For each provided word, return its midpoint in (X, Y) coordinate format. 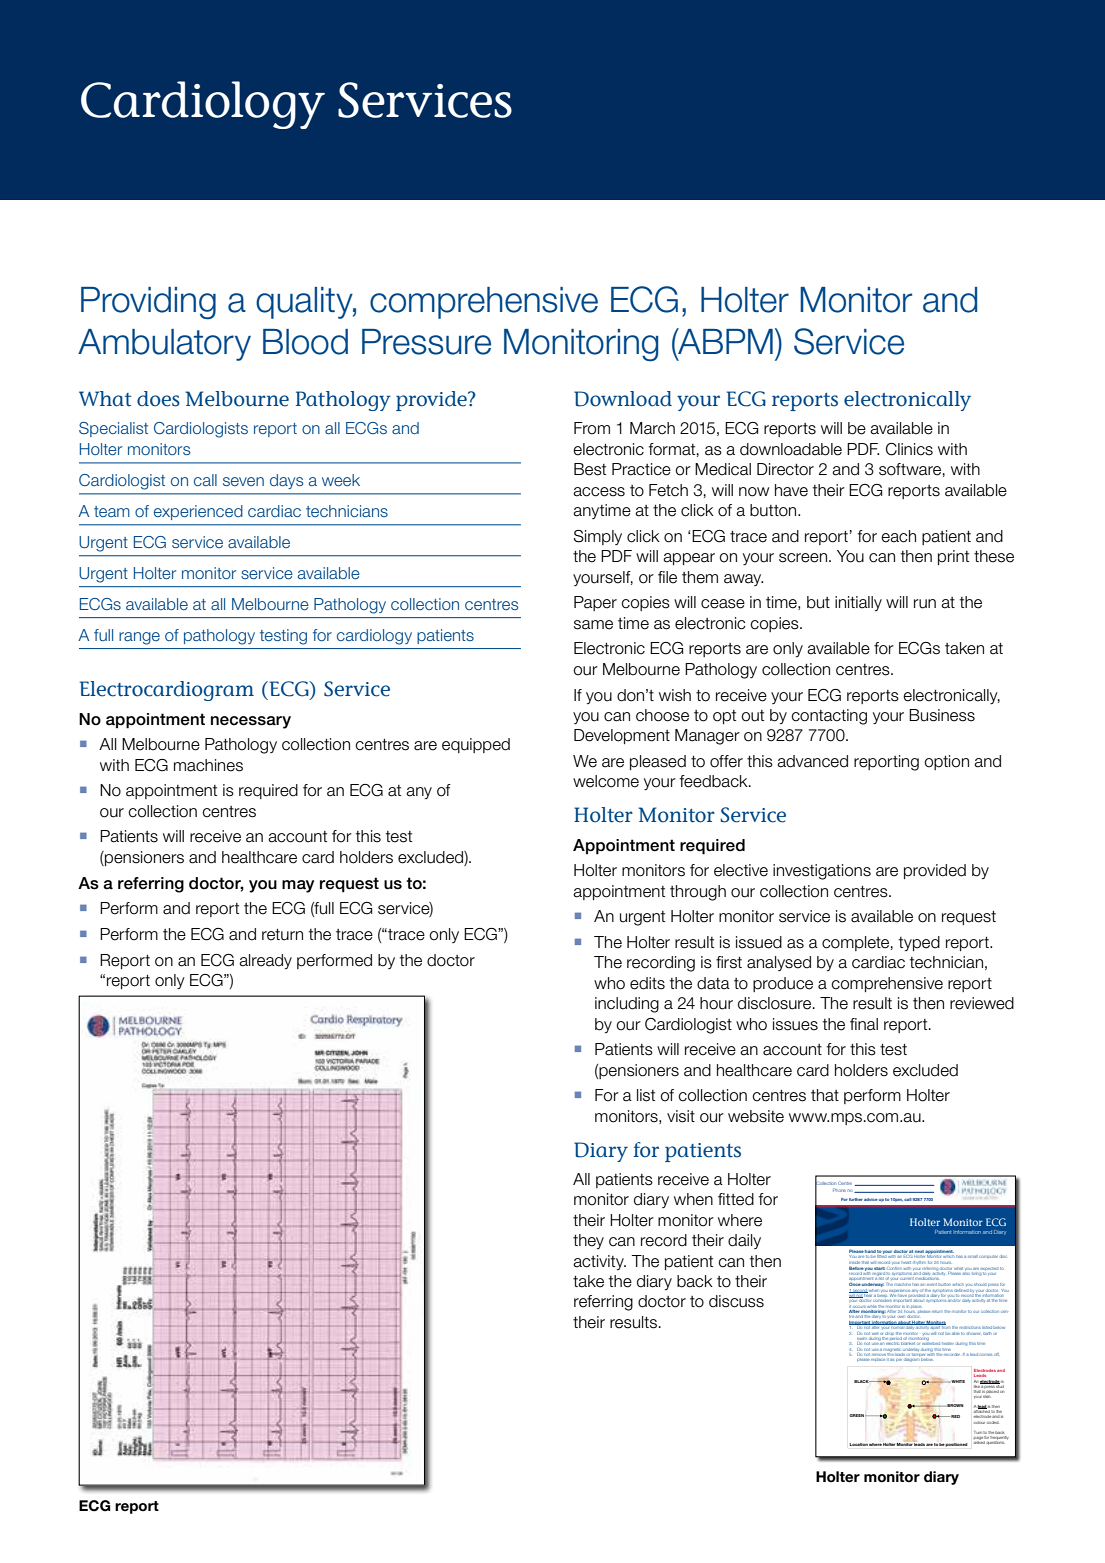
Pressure (426, 342)
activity (599, 1262)
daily (744, 1241)
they (588, 1241)
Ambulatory (164, 345)
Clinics (909, 449)
